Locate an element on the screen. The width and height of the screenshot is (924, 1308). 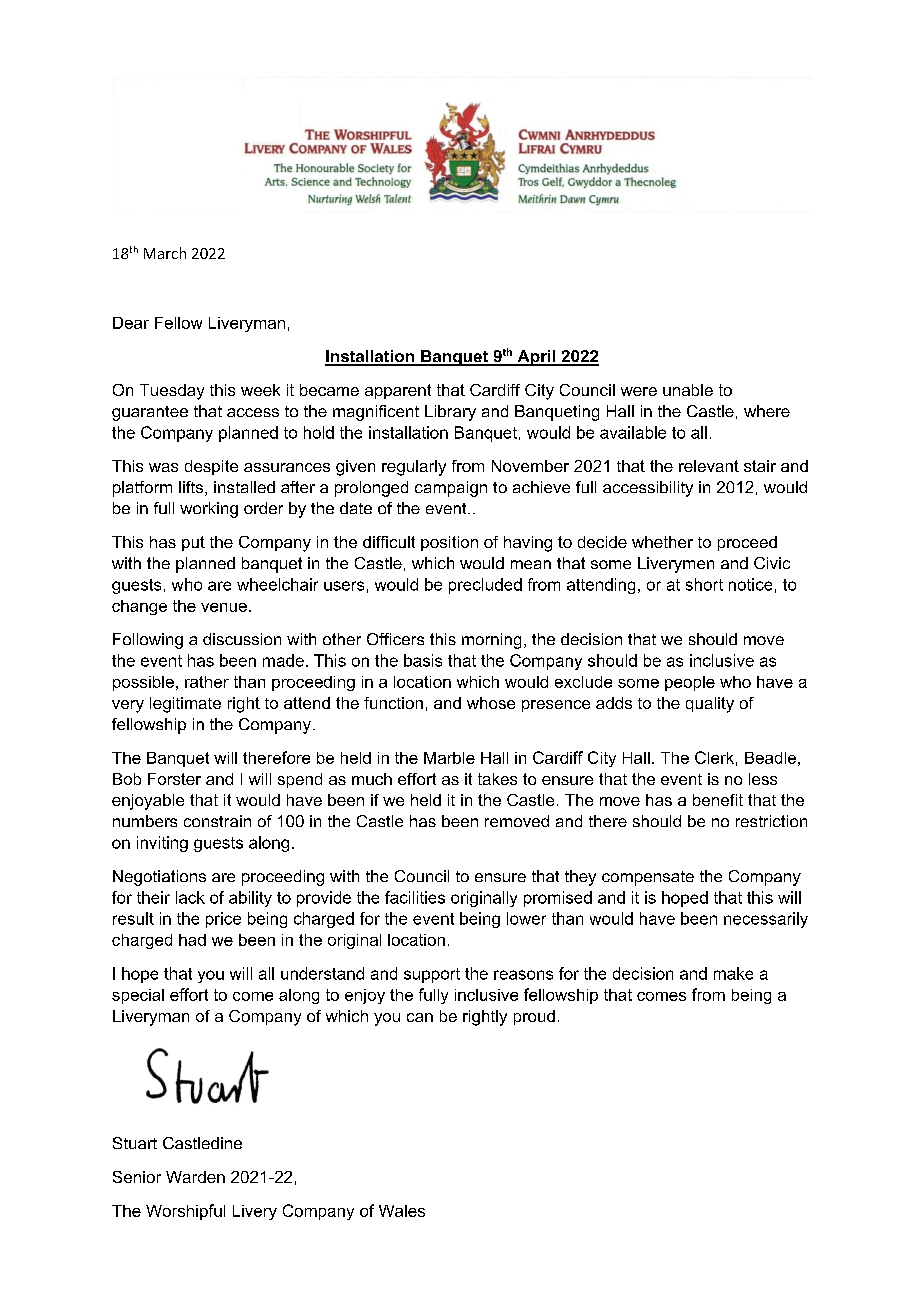
March is located at coordinates (165, 253).
